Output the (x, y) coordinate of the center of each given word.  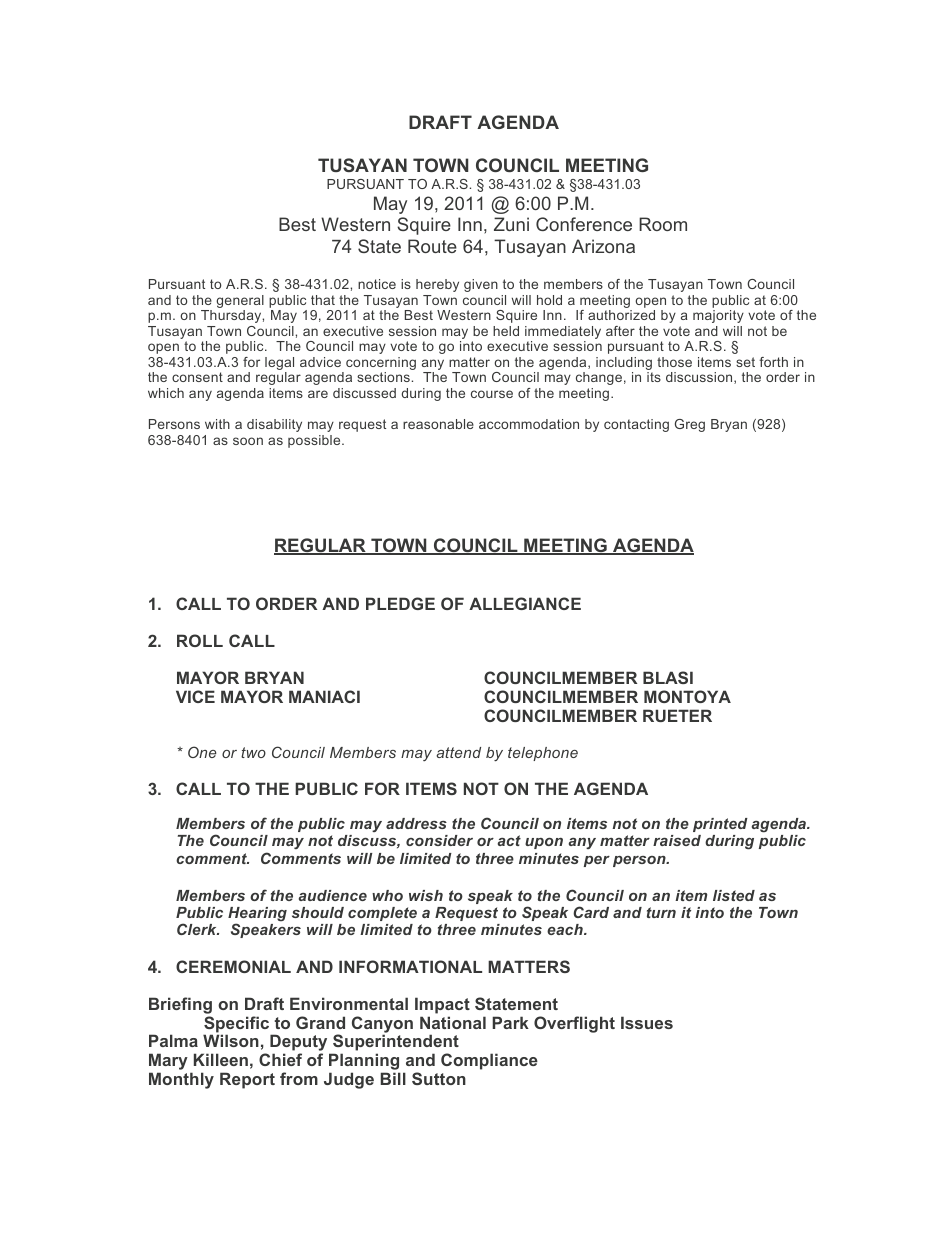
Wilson (231, 1040)
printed (720, 825)
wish (426, 895)
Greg (690, 425)
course (492, 394)
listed (734, 895)
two (253, 752)
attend (458, 752)
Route (432, 246)
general (240, 303)
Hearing (257, 915)
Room (663, 224)
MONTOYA (687, 696)
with (217, 424)
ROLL (200, 640)
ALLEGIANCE (525, 603)
